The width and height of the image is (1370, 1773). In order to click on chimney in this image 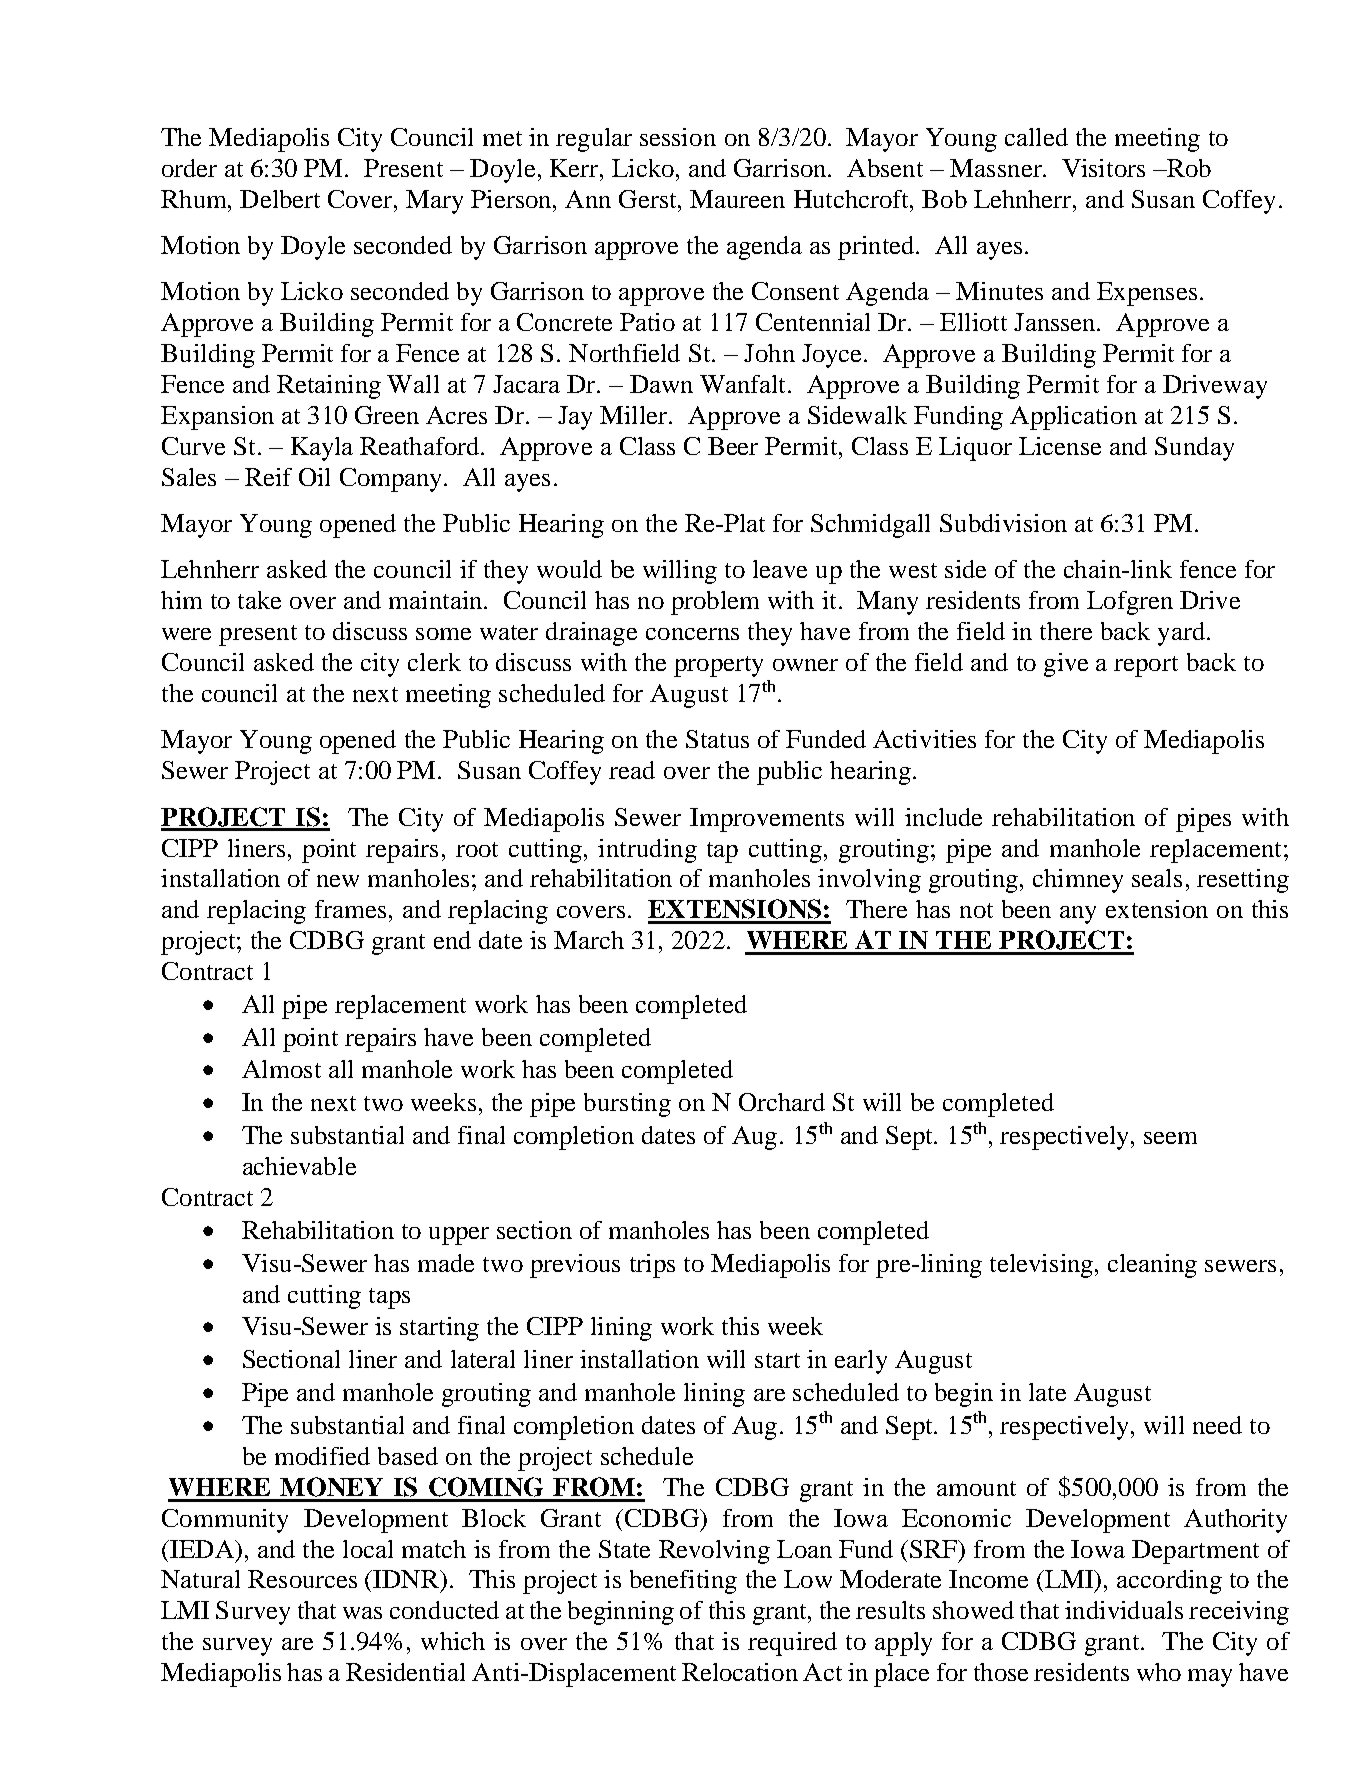, I will do `click(1078, 881)`.
